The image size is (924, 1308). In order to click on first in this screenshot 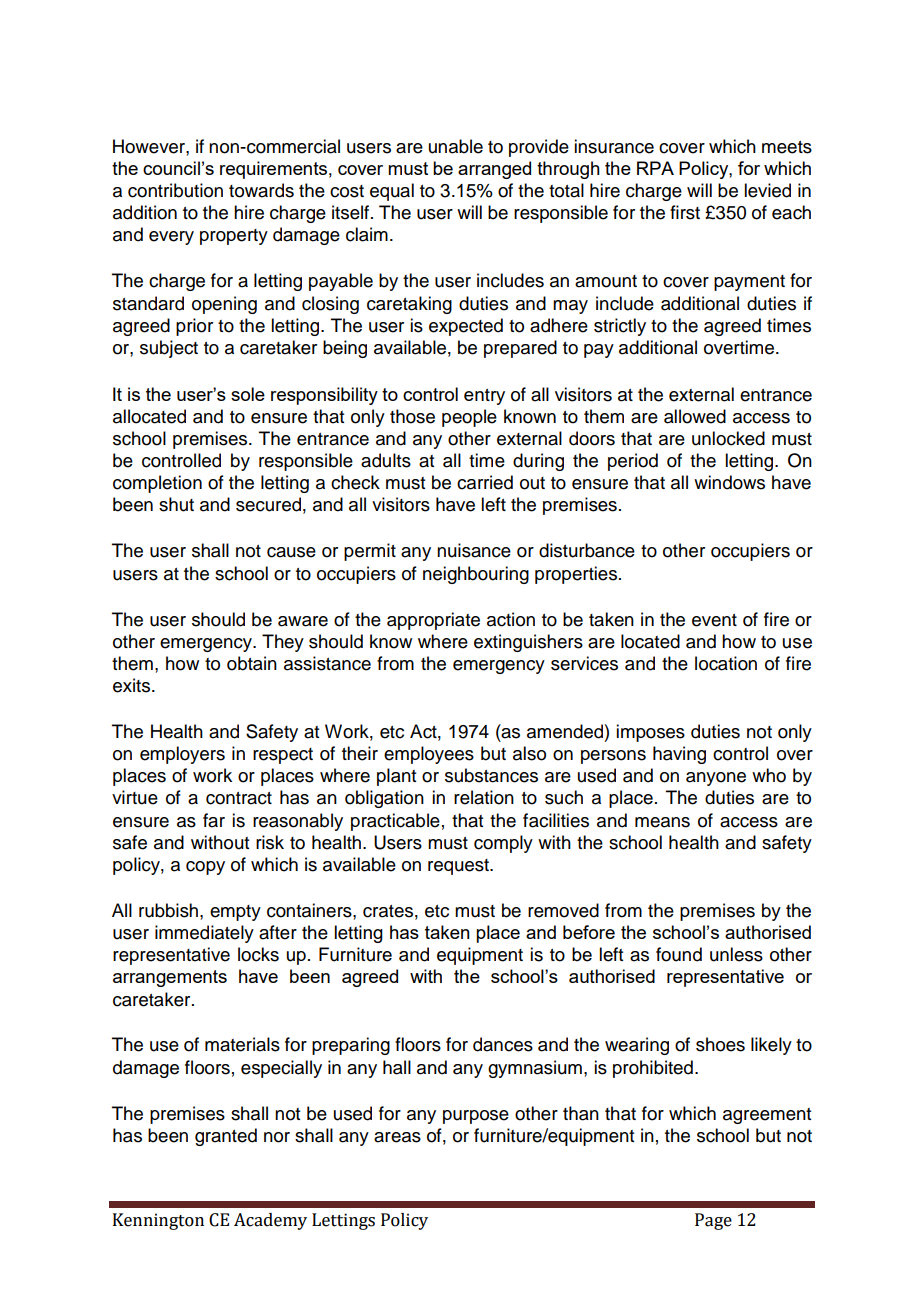, I will do `click(685, 212)`.
